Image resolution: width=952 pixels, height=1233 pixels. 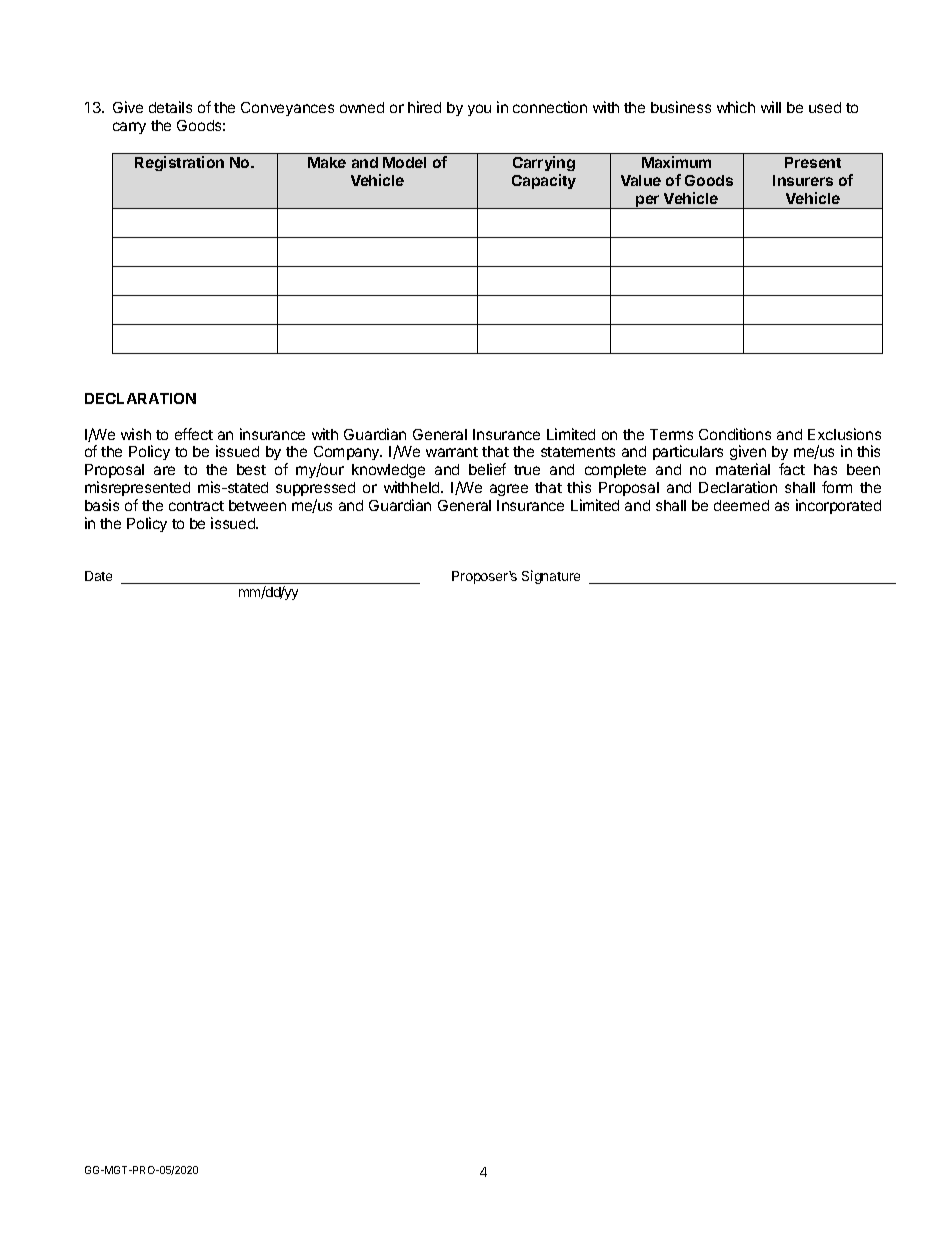 What do you see at coordinates (194, 434) in the screenshot?
I see `effect` at bounding box center [194, 434].
